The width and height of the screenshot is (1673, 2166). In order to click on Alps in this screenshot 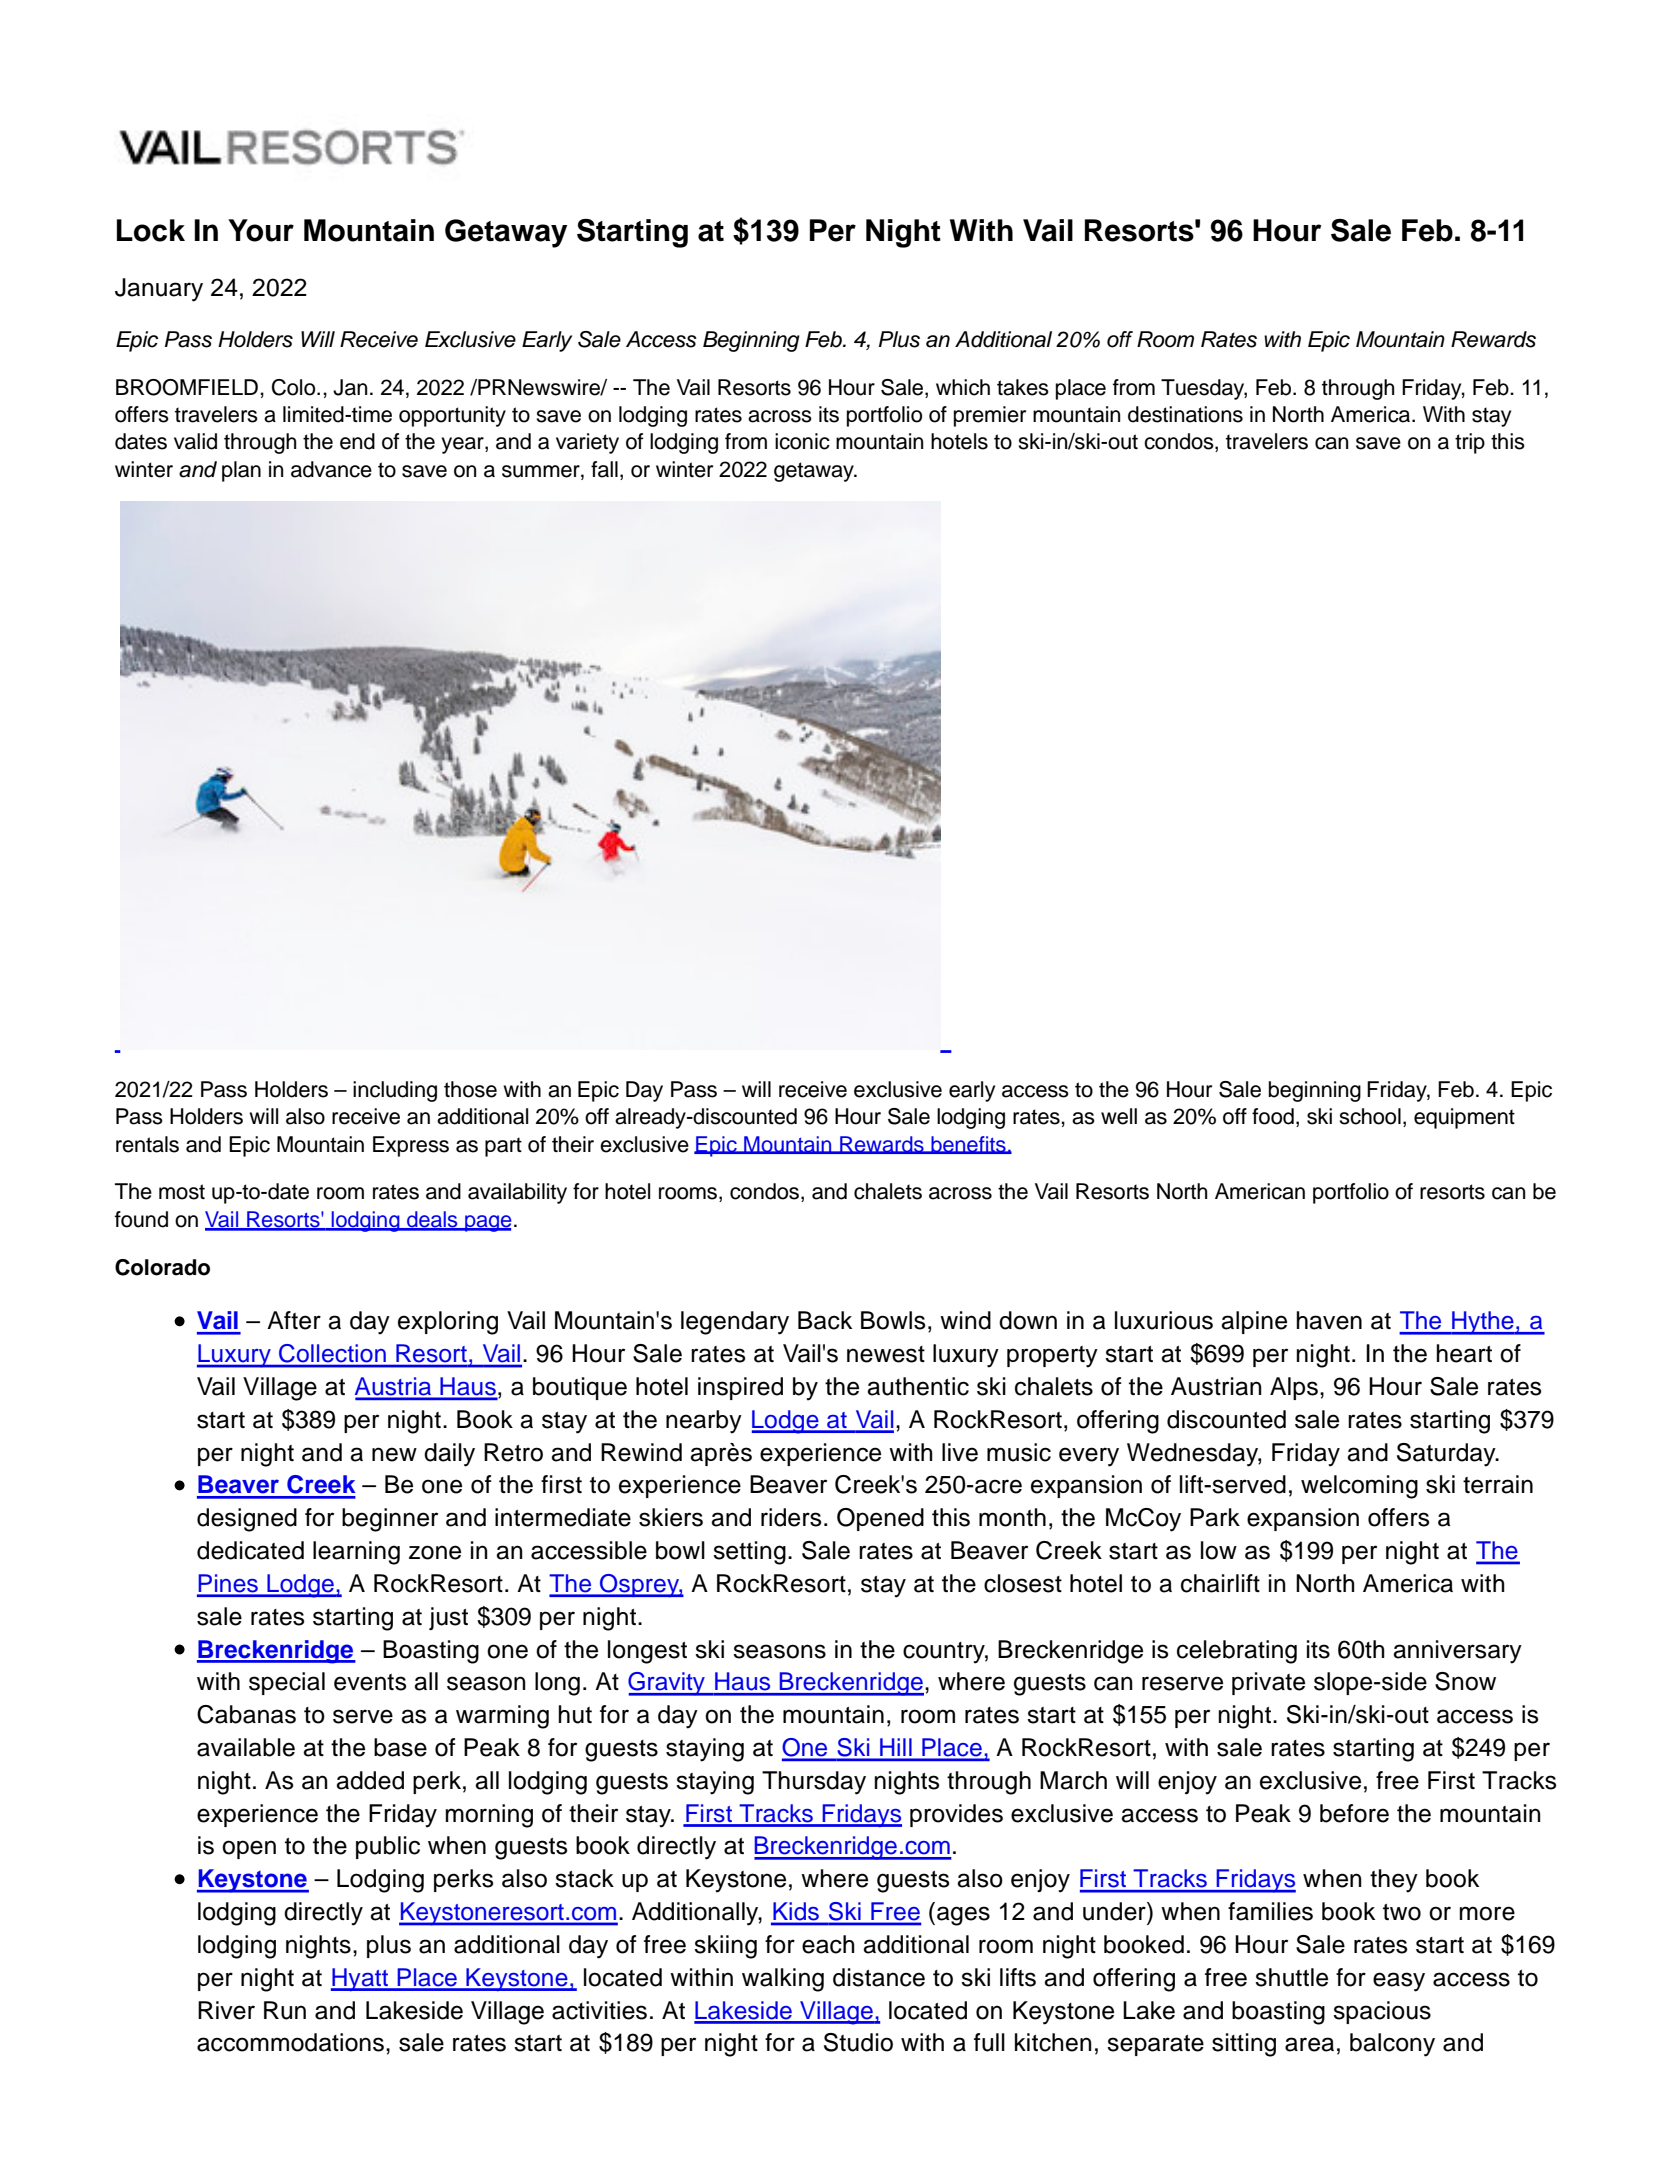, I will do `click(1294, 1388)`.
